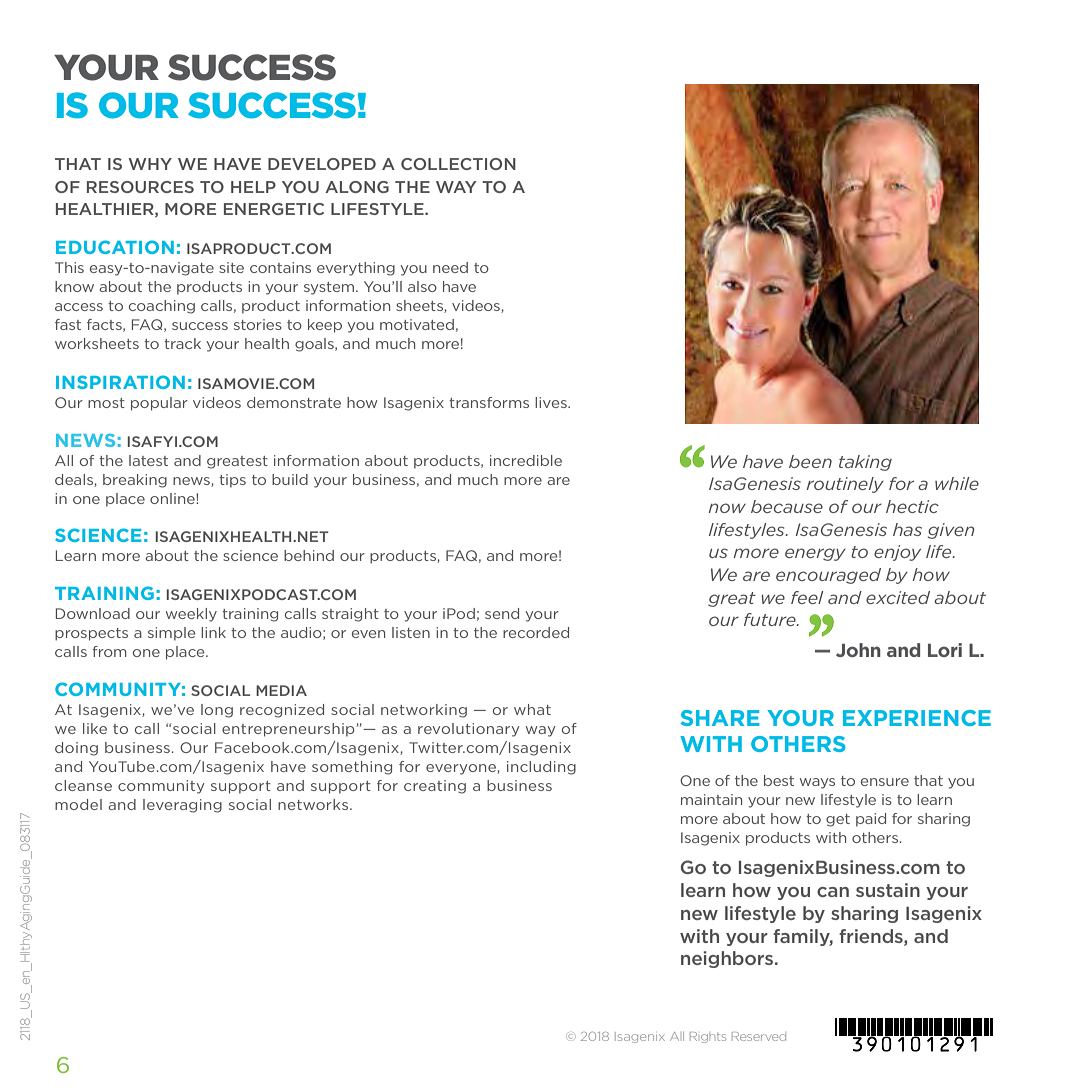 This document has height=1092, width=1092. Describe the element at coordinates (917, 718) in the document. I see `EXPERIENCE` at that location.
